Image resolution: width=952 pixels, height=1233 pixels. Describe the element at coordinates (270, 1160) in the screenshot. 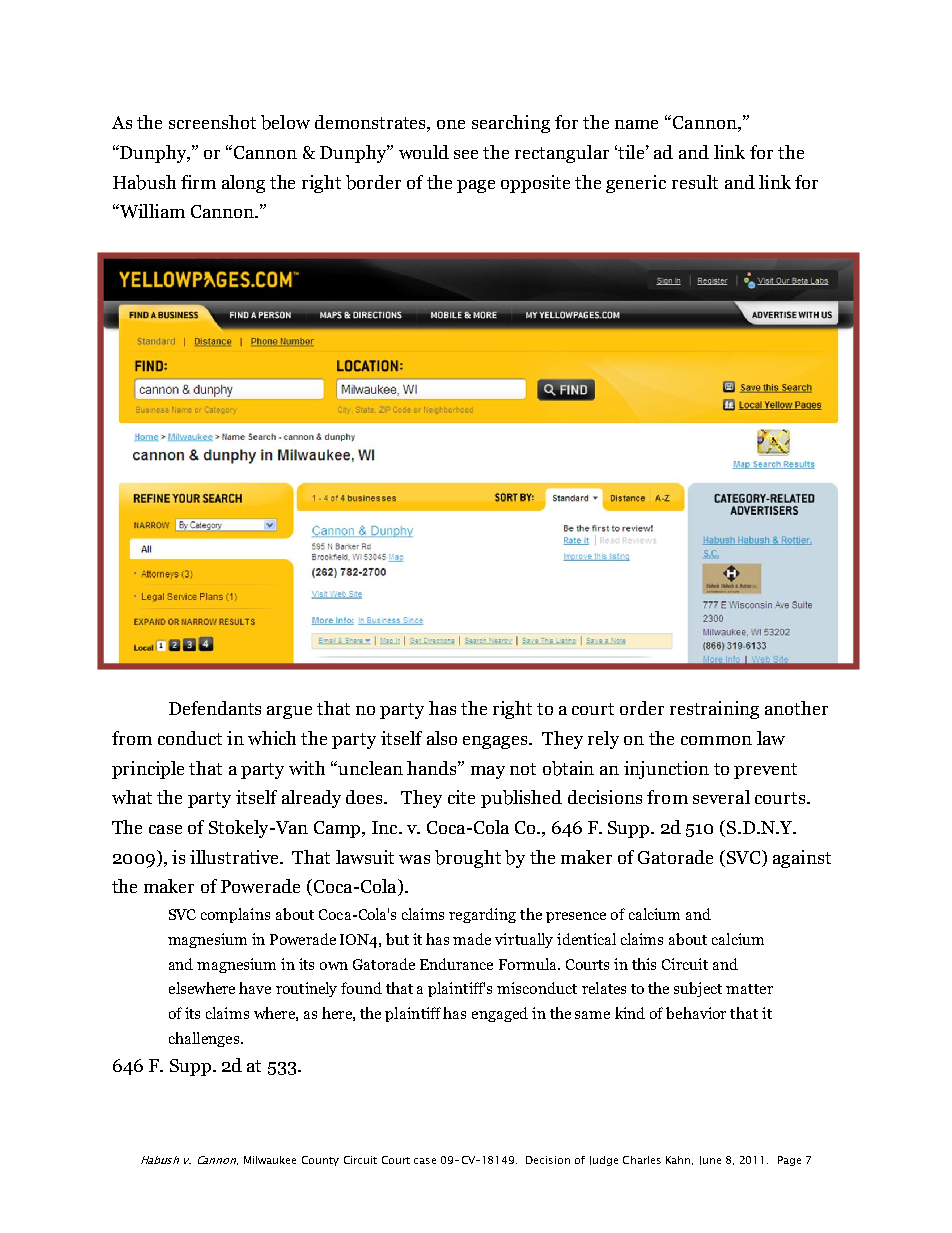

I see `Milwaukee` at that location.
